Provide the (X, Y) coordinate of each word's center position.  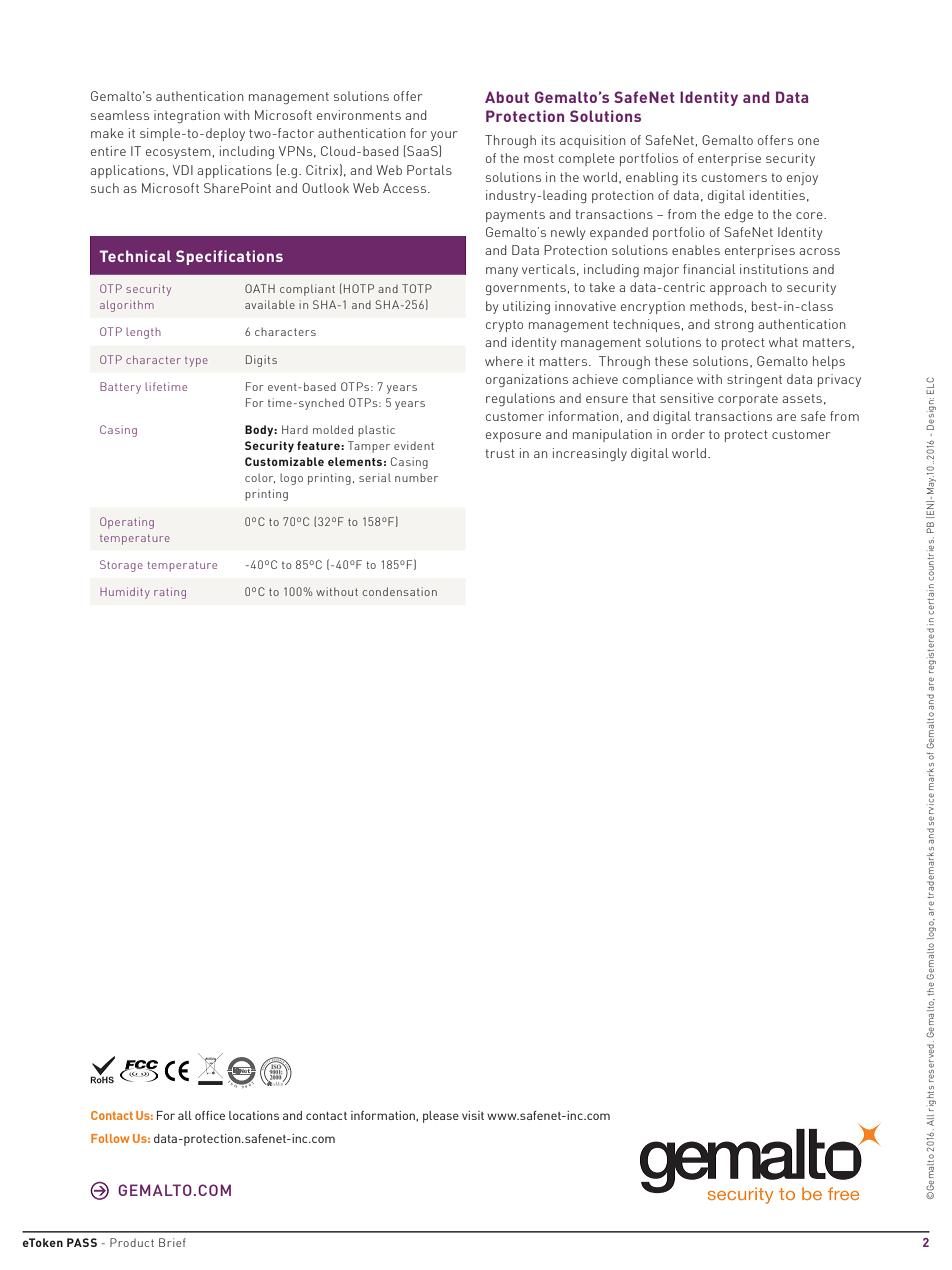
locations (254, 1115)
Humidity (125, 593)
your (444, 136)
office (210, 1115)
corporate (748, 400)
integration (187, 117)
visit (473, 1115)
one (808, 141)
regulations (520, 400)
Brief (172, 1242)
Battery (120, 388)
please (441, 1117)
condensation (399, 591)
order (688, 434)
